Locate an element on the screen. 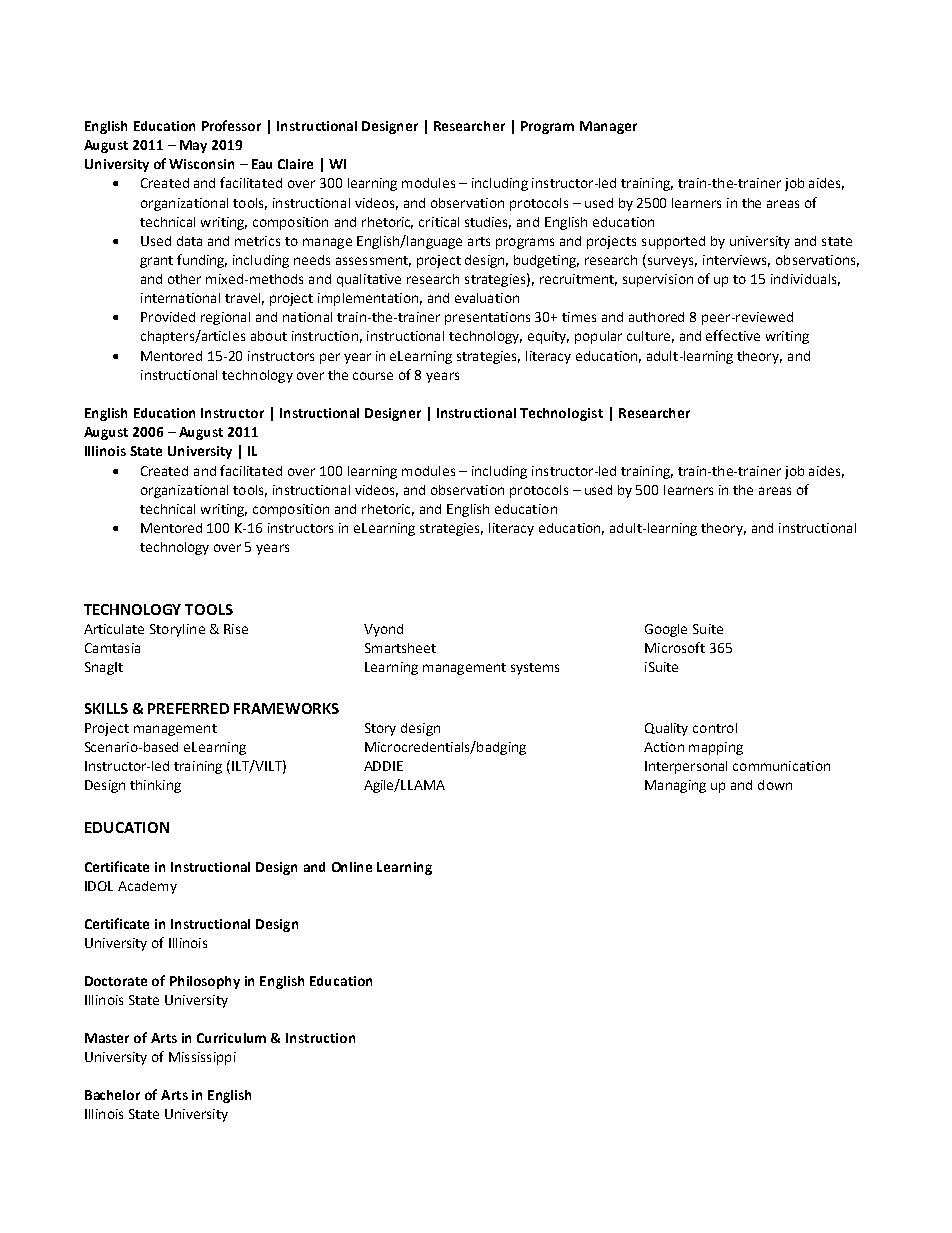 This screenshot has width=952, height=1233. about is located at coordinates (269, 336).
